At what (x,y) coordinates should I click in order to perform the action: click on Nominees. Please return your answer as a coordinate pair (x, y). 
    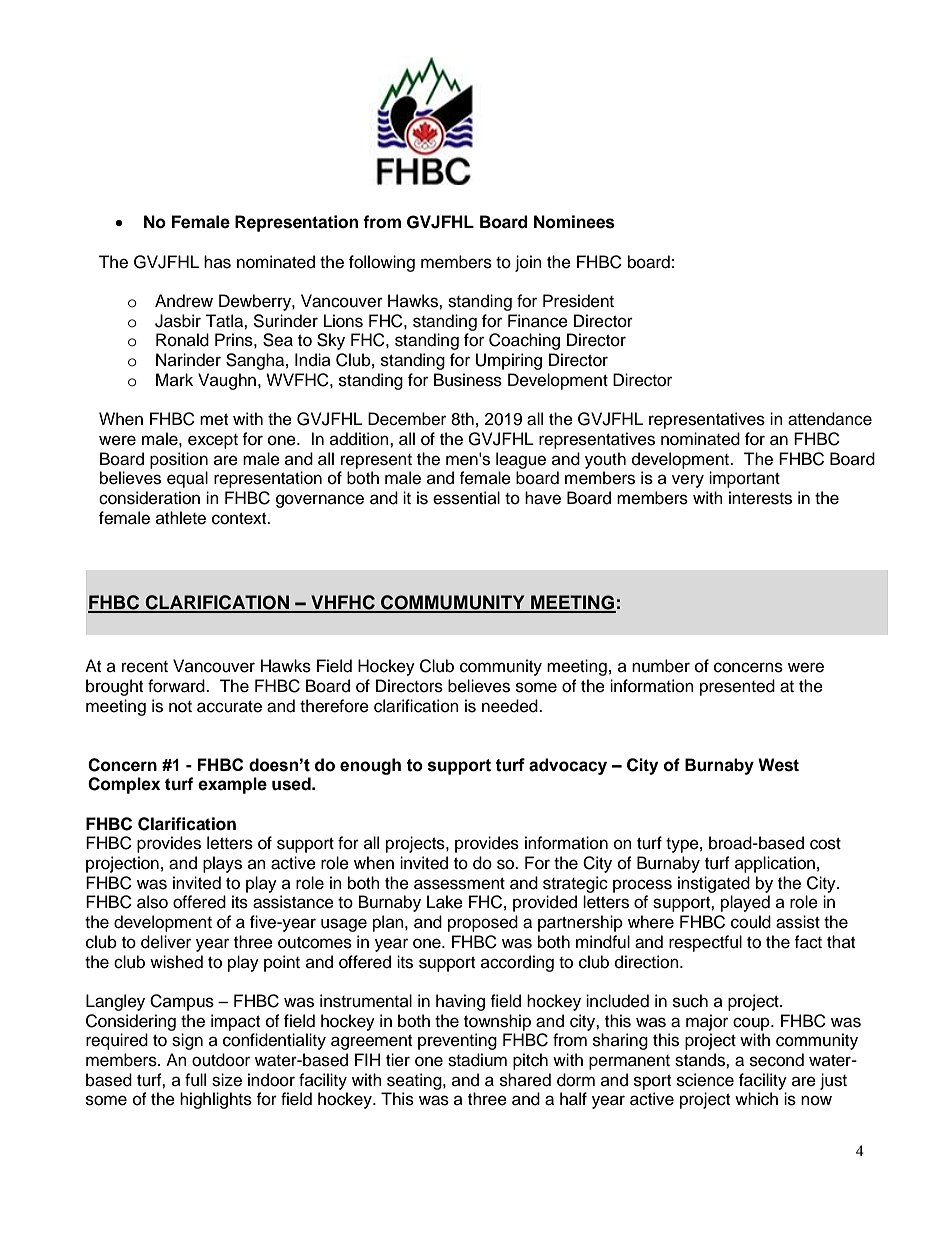
    Looking at the image, I should click on (574, 222).
